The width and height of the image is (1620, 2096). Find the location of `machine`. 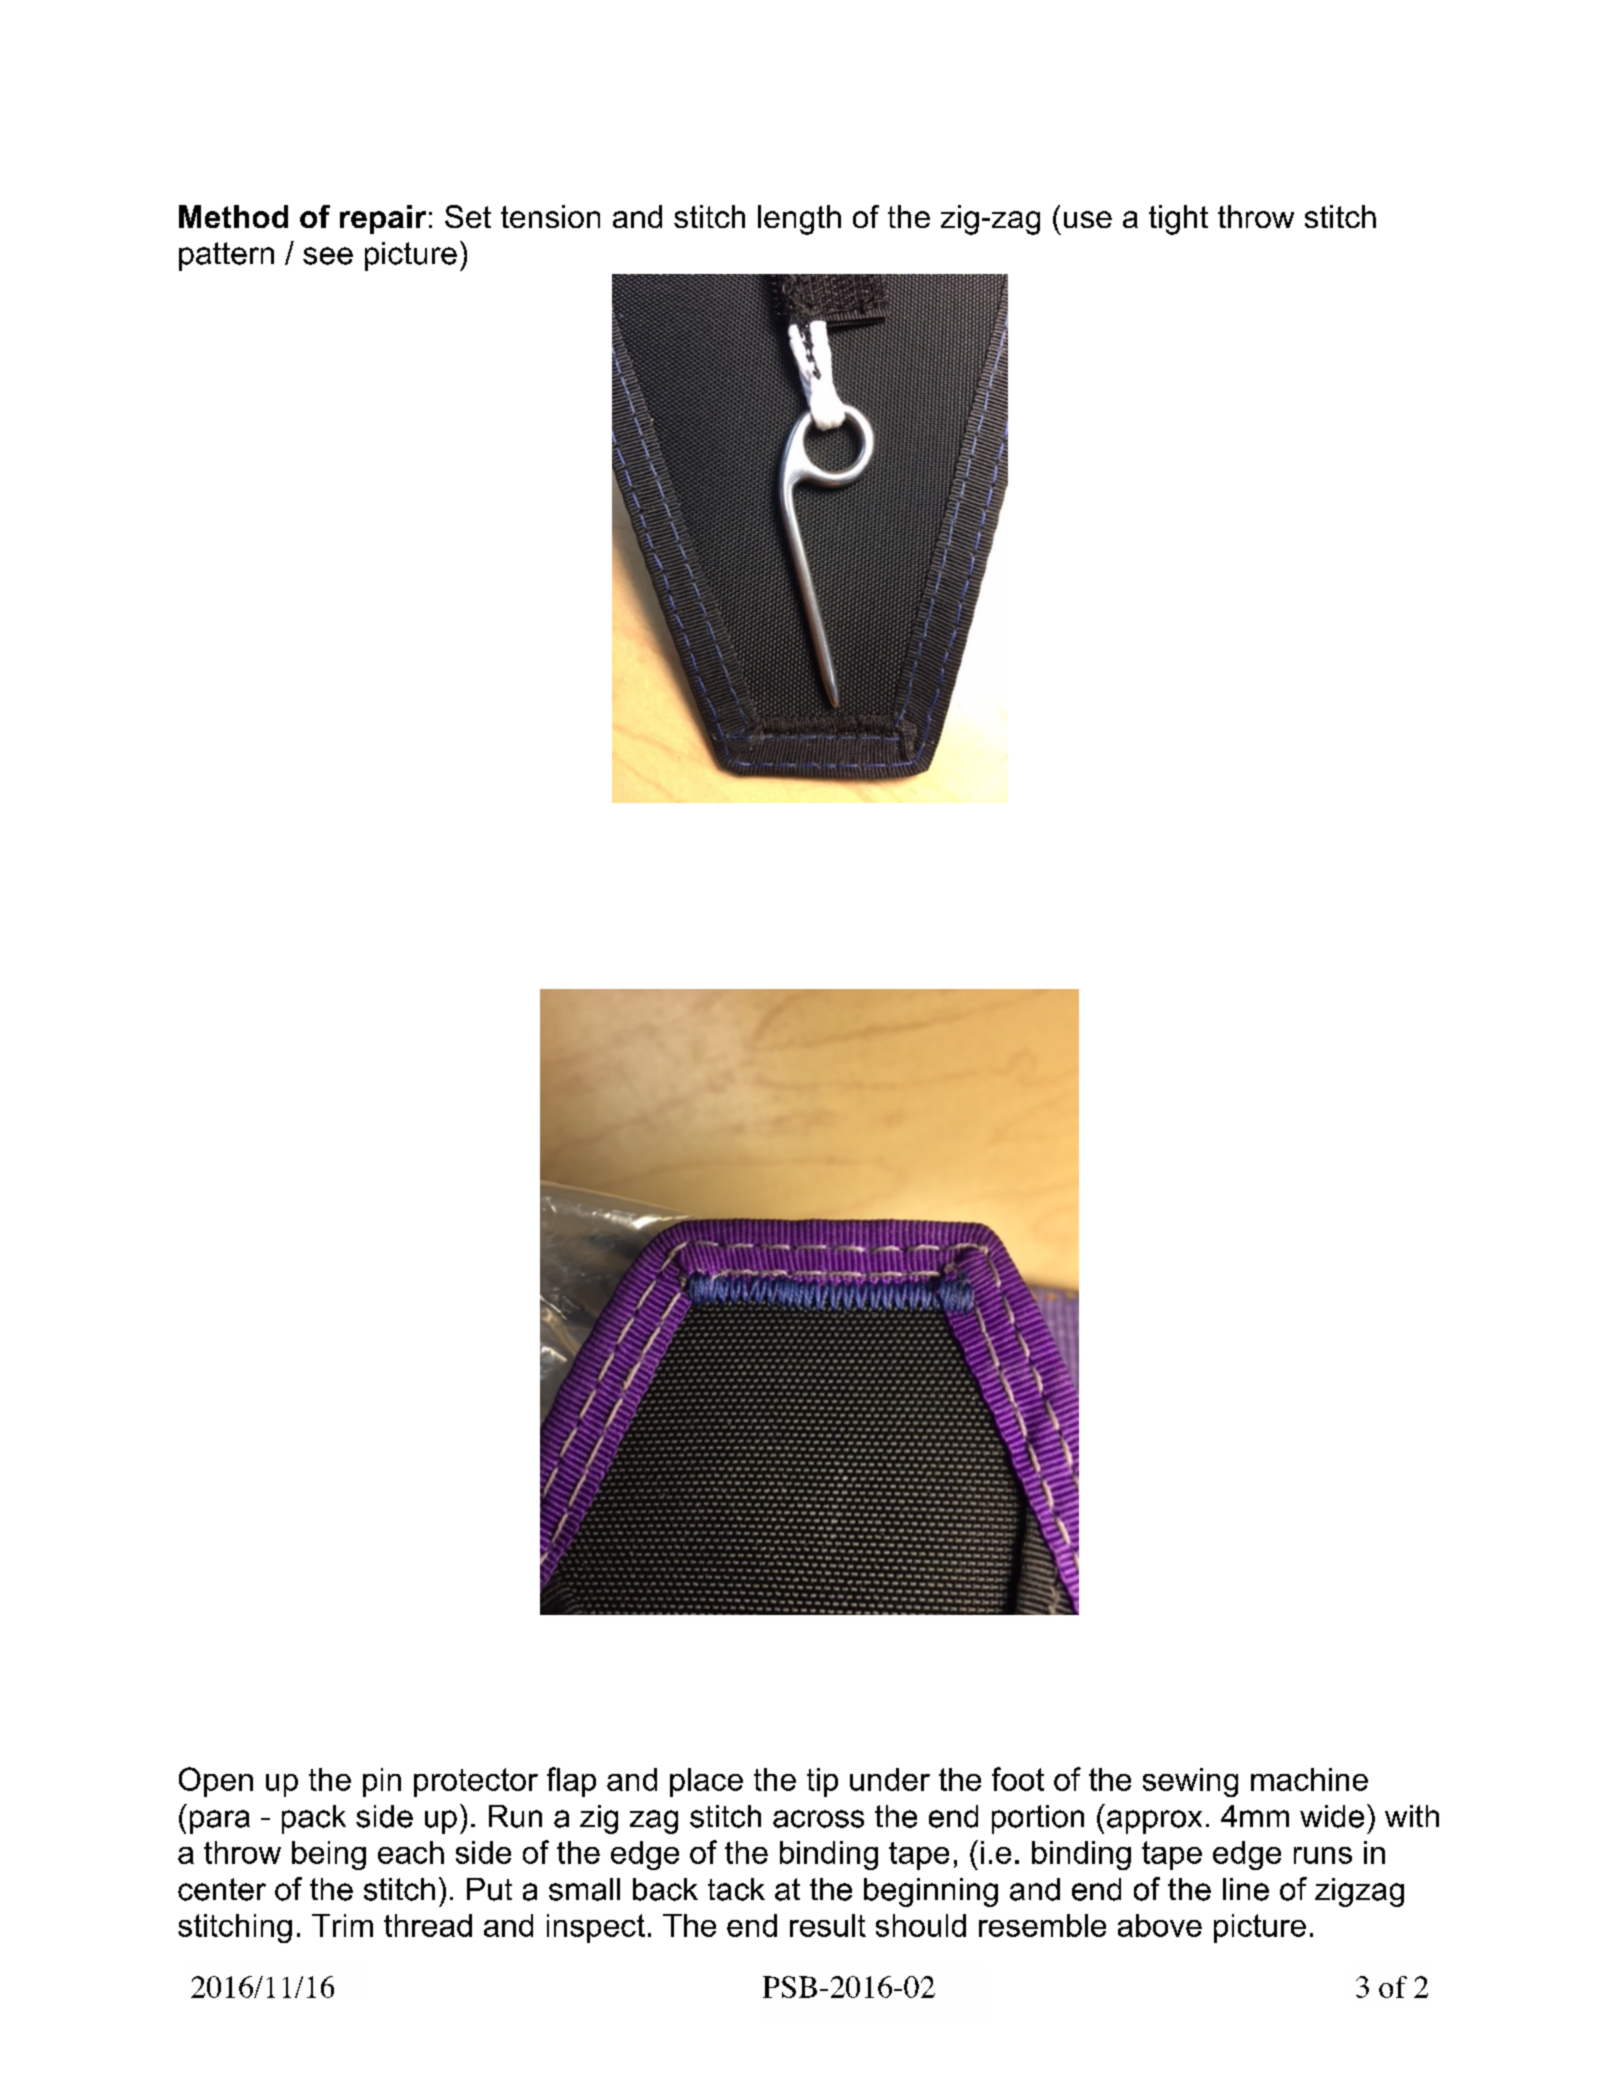

machine is located at coordinates (1309, 1779).
